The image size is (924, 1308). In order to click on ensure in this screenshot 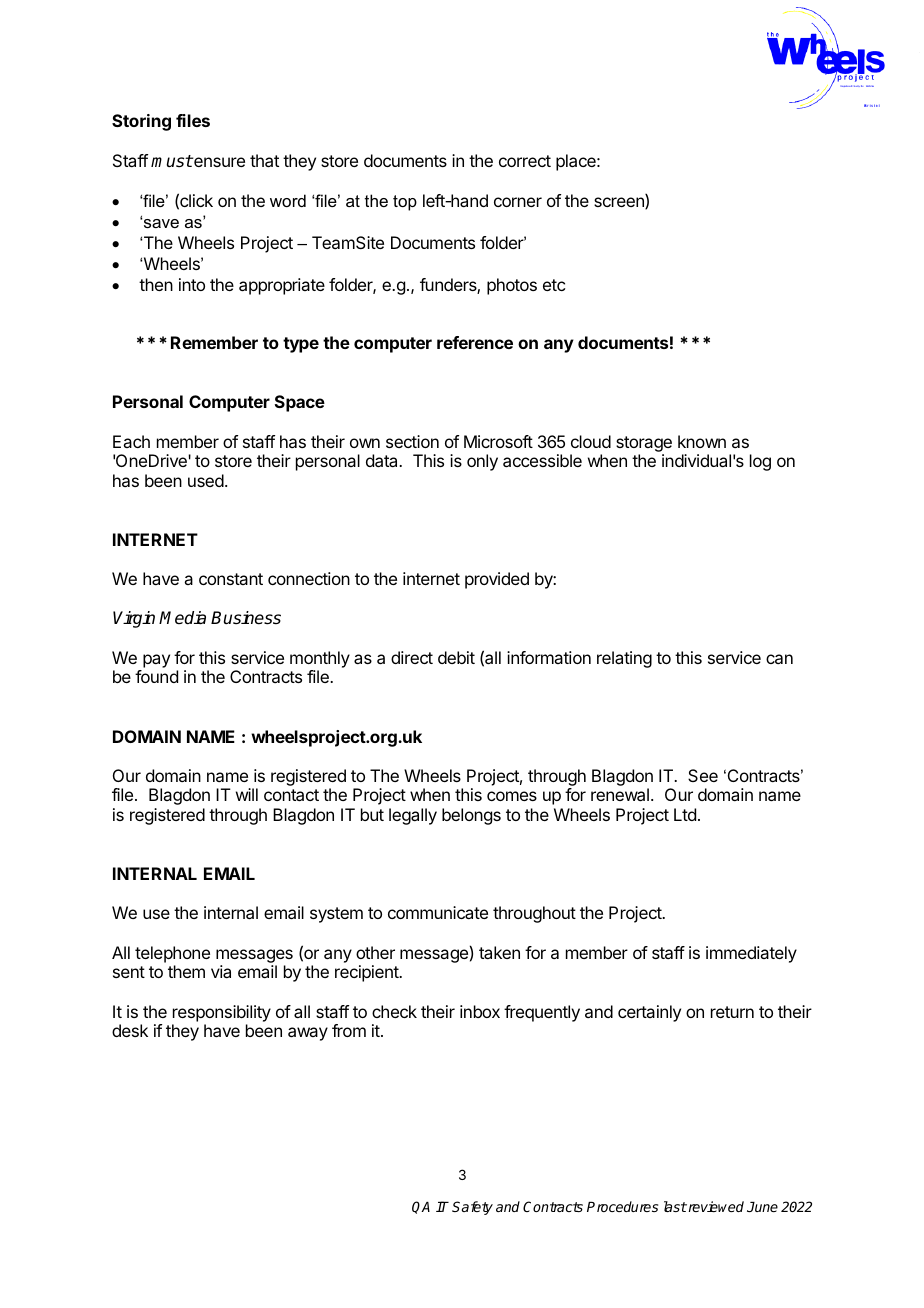, I will do `click(218, 162)`.
